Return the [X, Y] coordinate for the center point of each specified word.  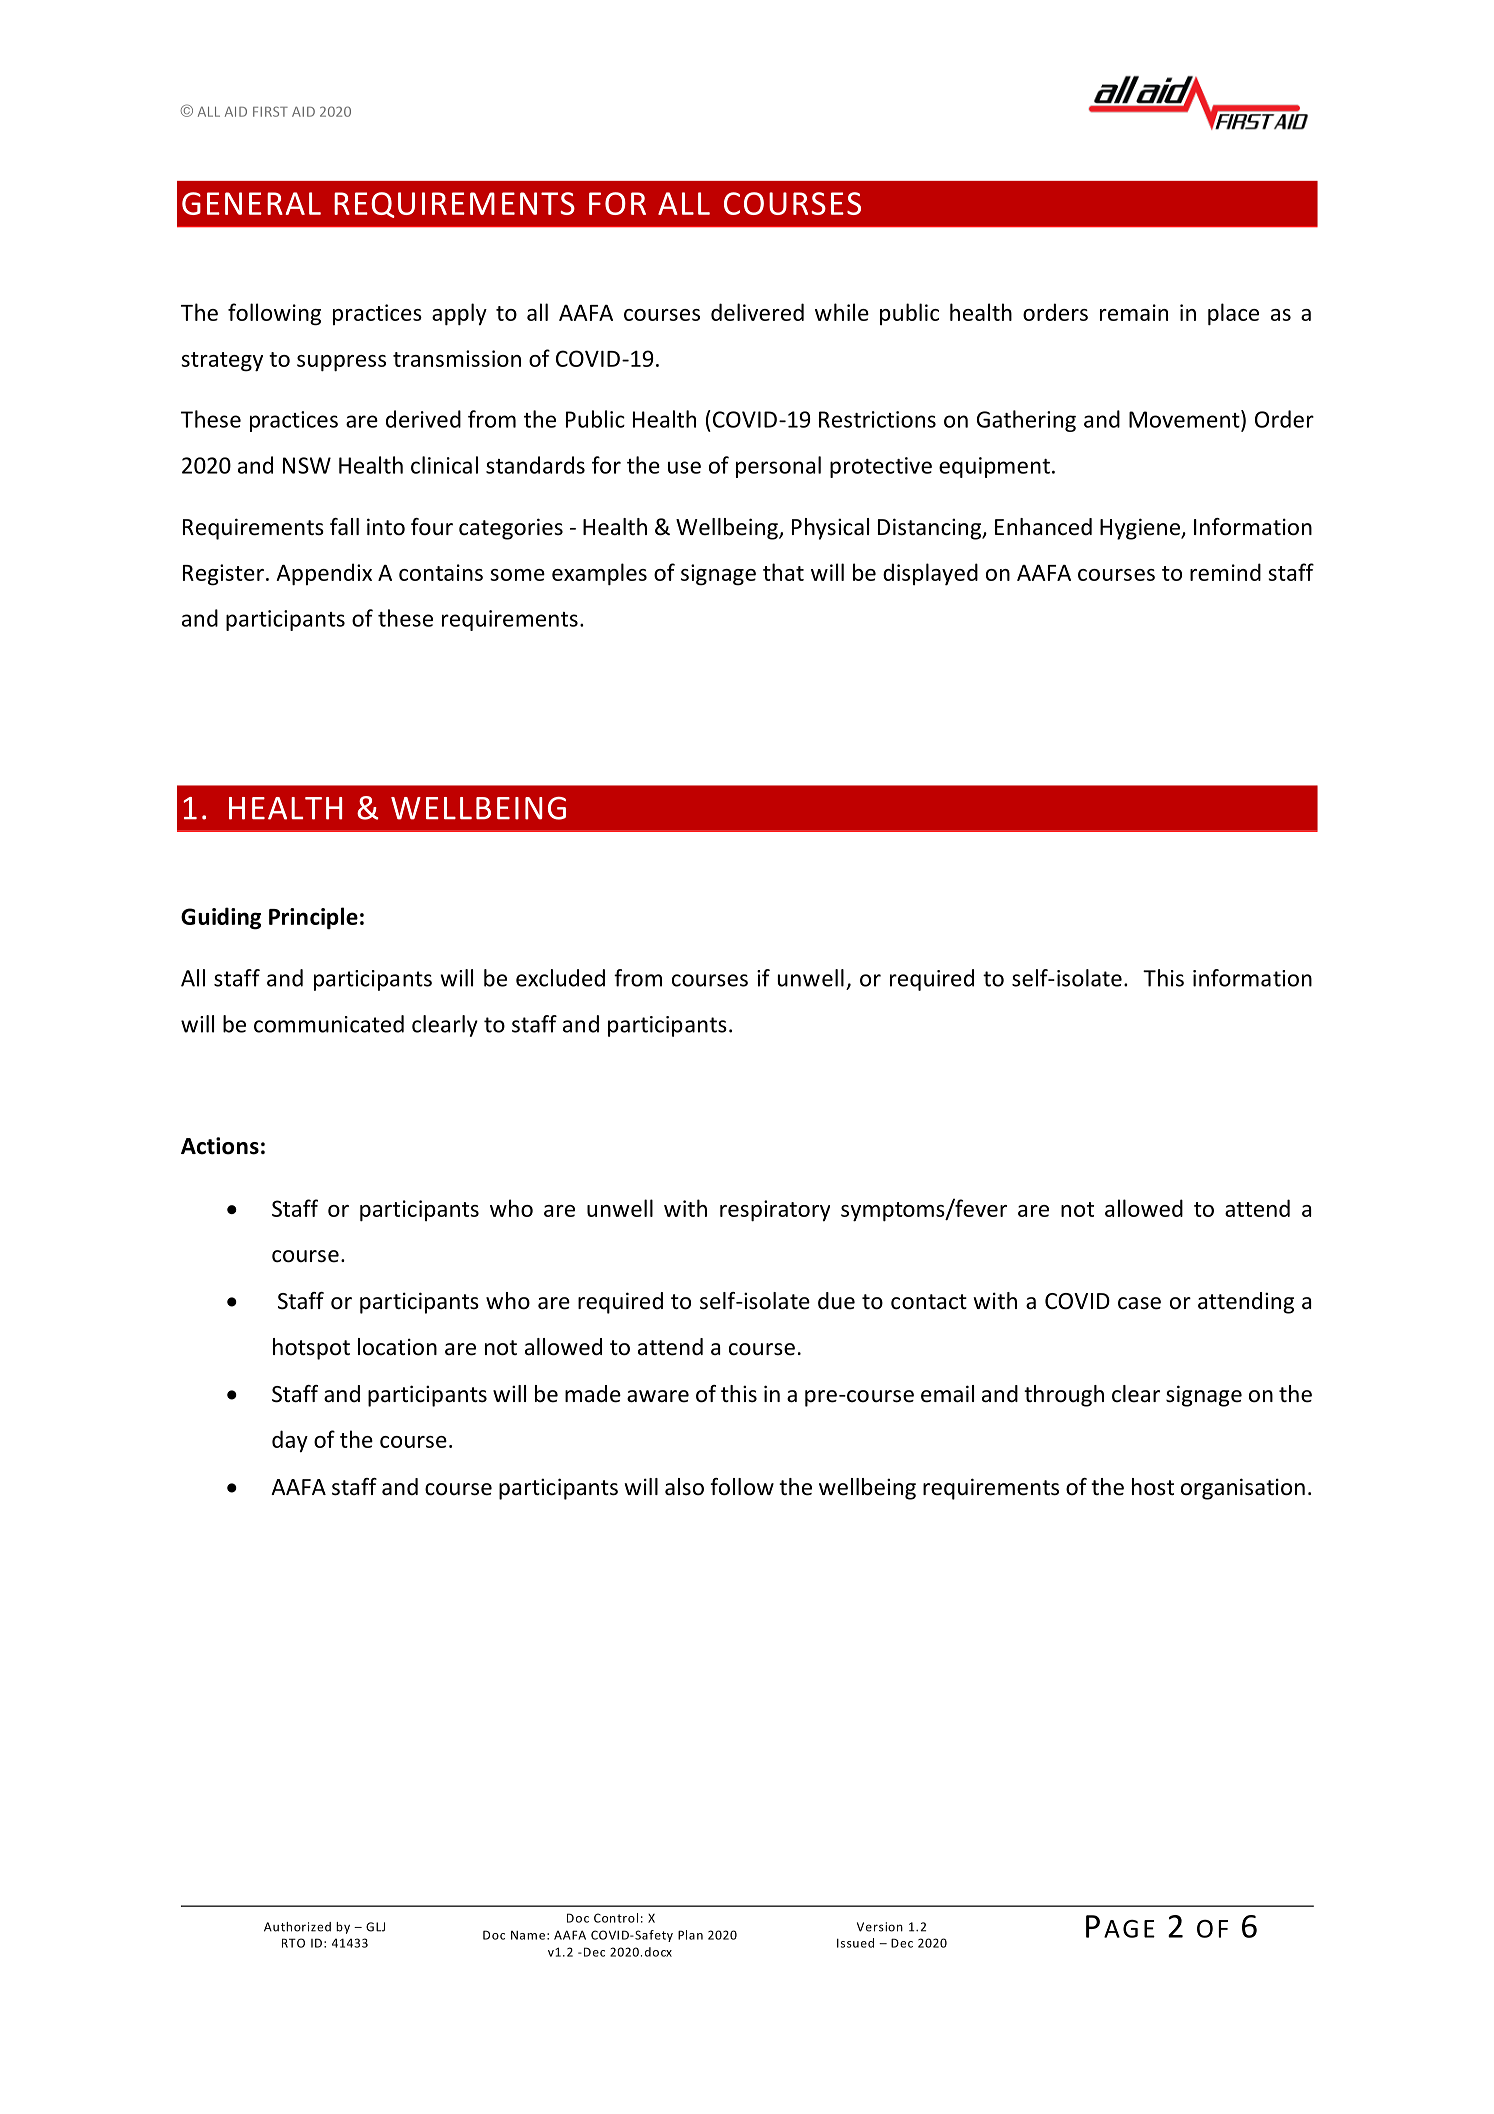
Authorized [297, 1927]
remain [1134, 312]
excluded [560, 978]
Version [880, 1927]
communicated [329, 1024]
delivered [757, 312]
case [1139, 1303]
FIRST [270, 111]
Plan [690, 1935]
